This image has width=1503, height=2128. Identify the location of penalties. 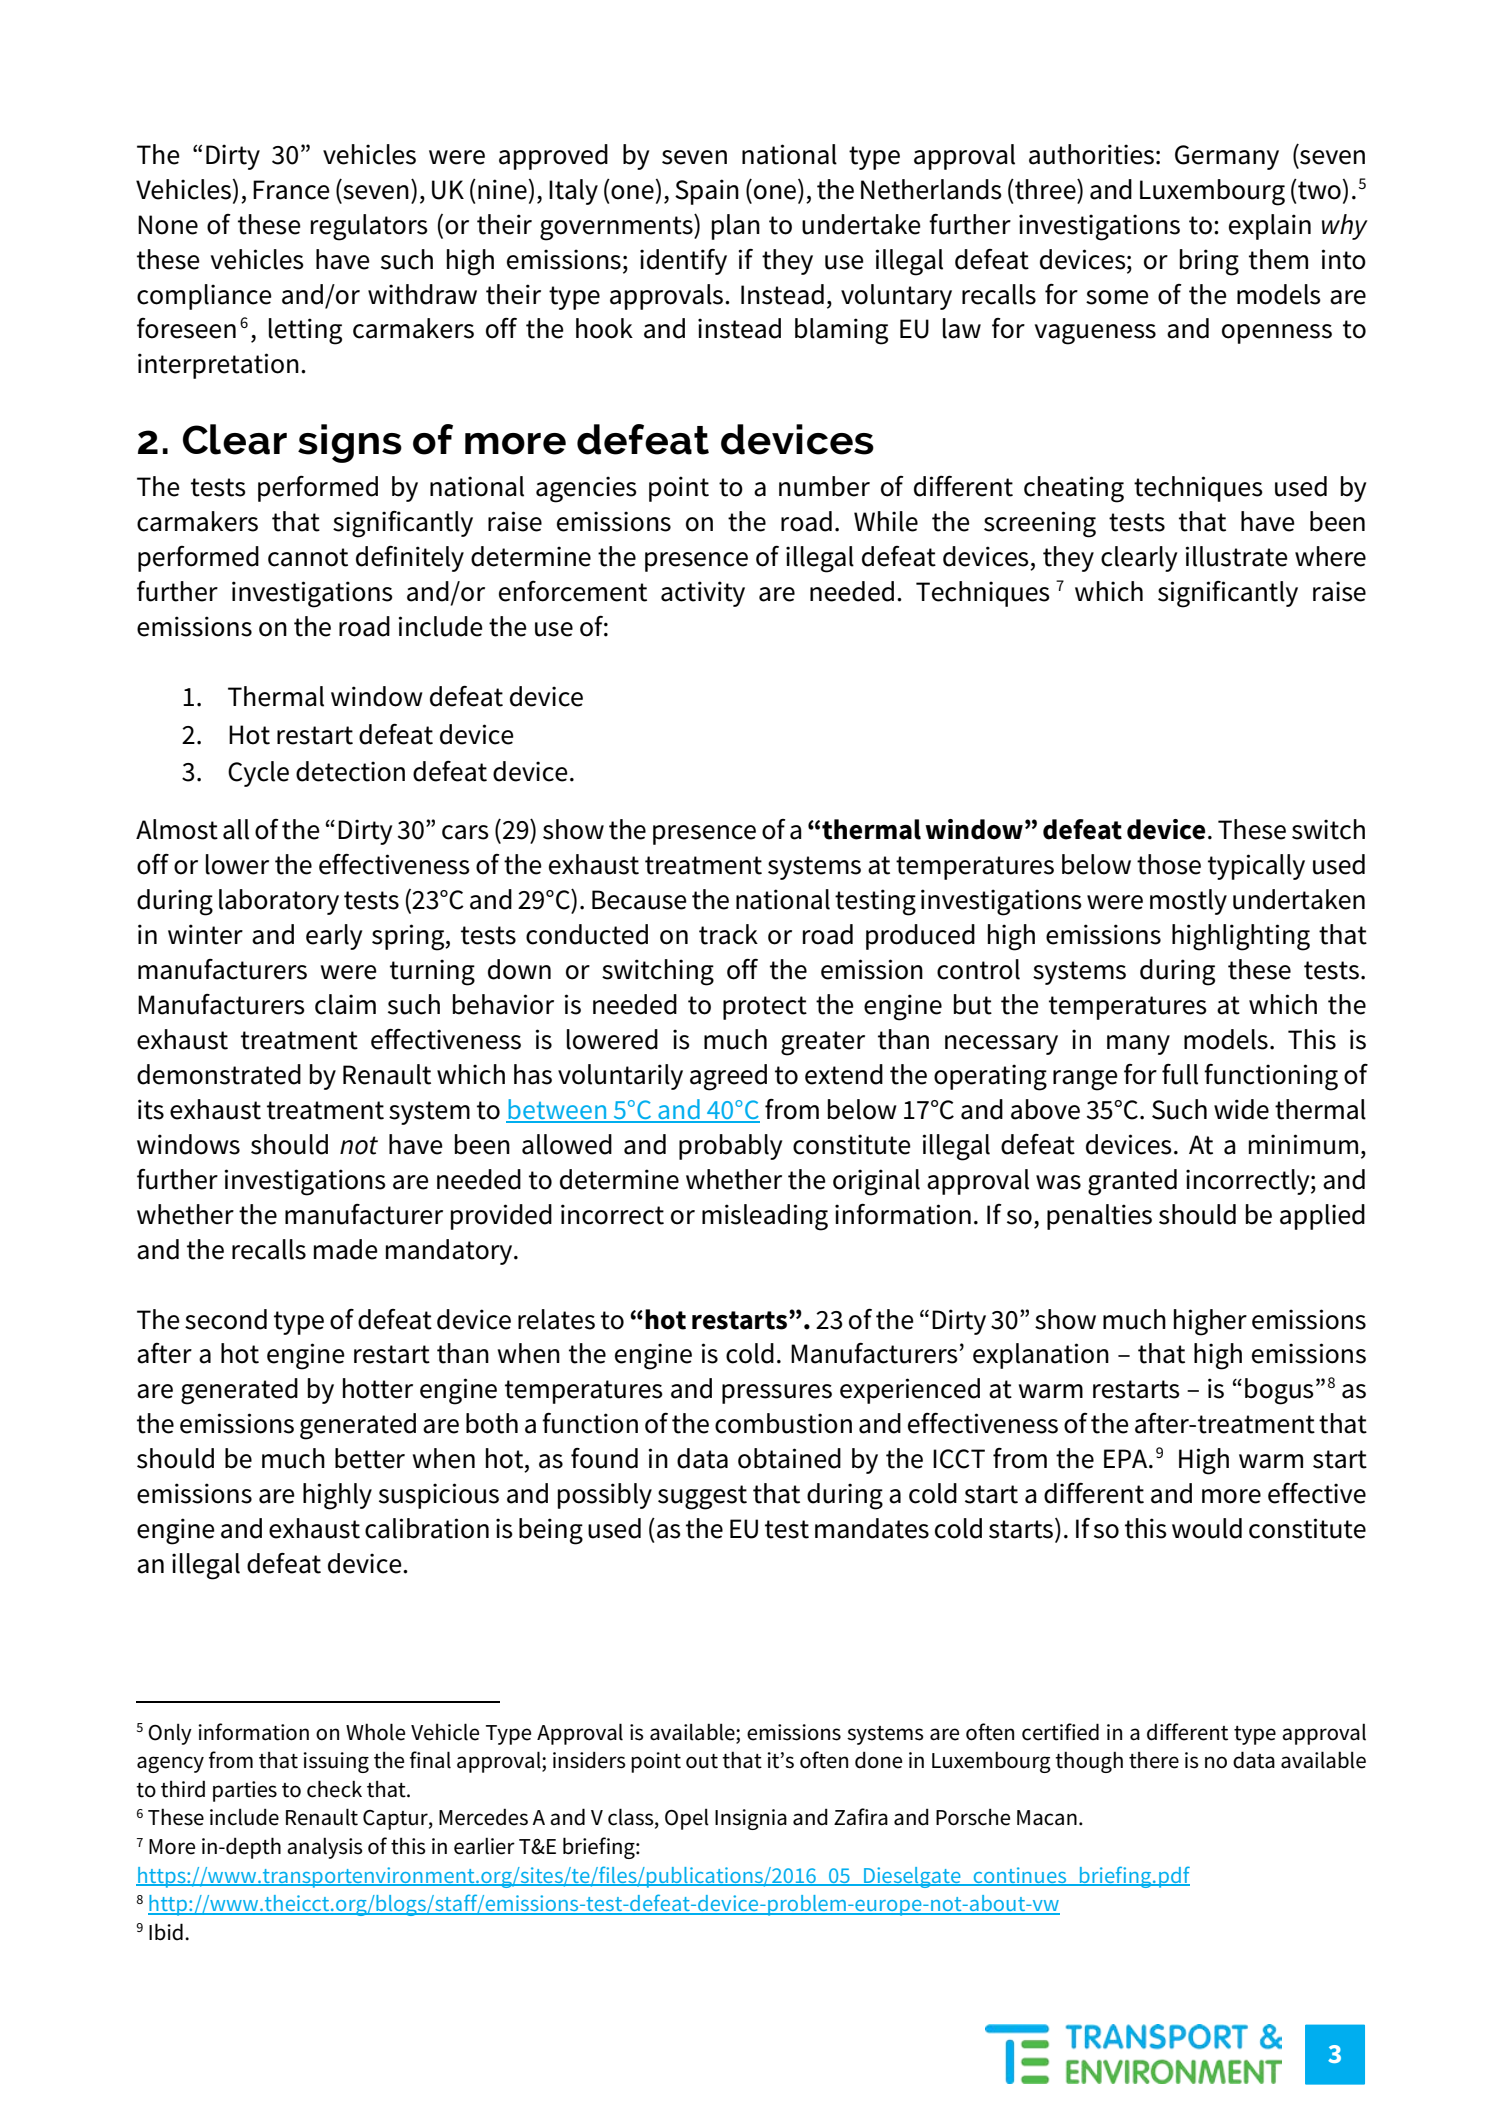
(1099, 1217).
